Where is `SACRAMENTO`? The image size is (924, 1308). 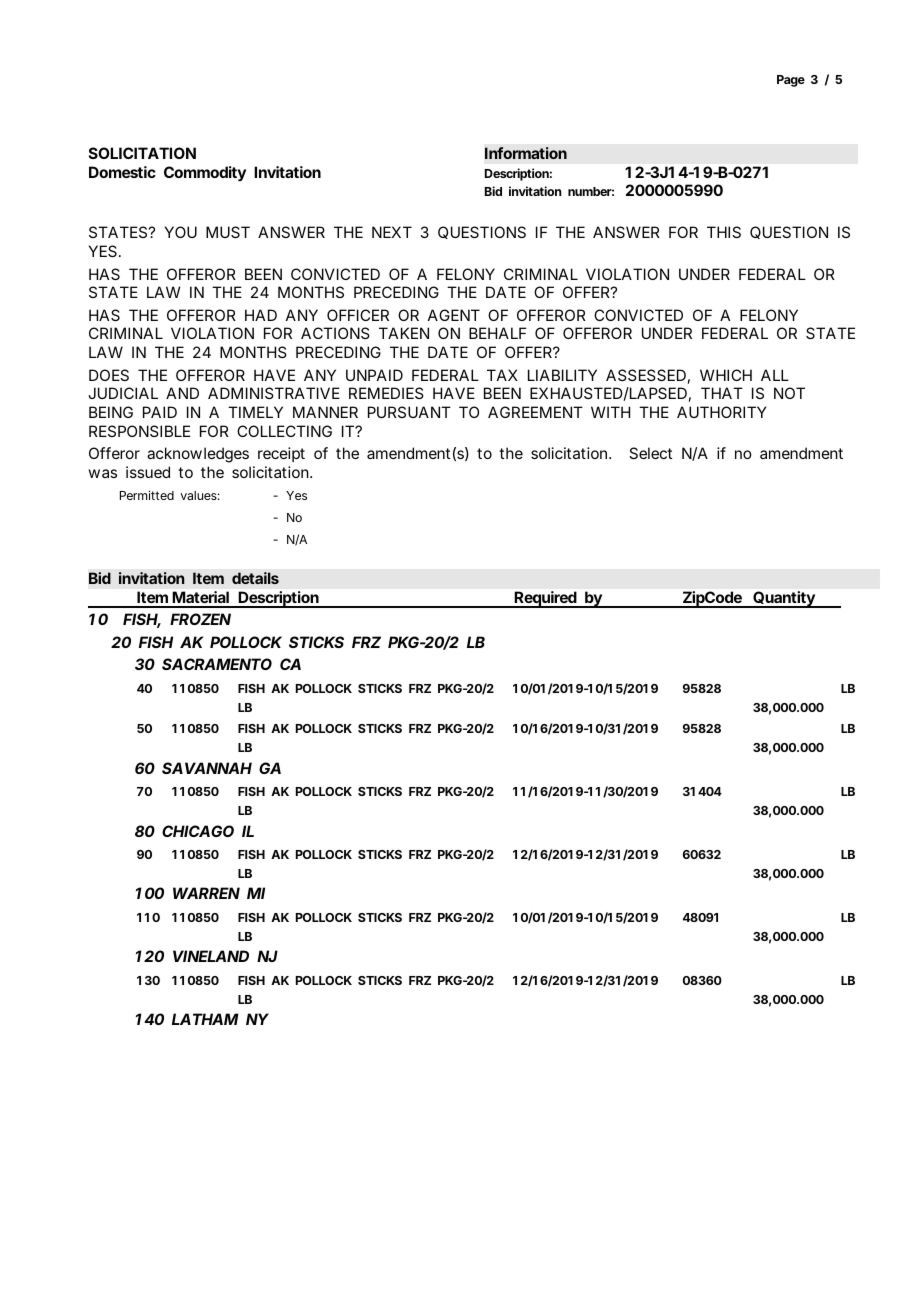 SACRAMENTO is located at coordinates (217, 664).
